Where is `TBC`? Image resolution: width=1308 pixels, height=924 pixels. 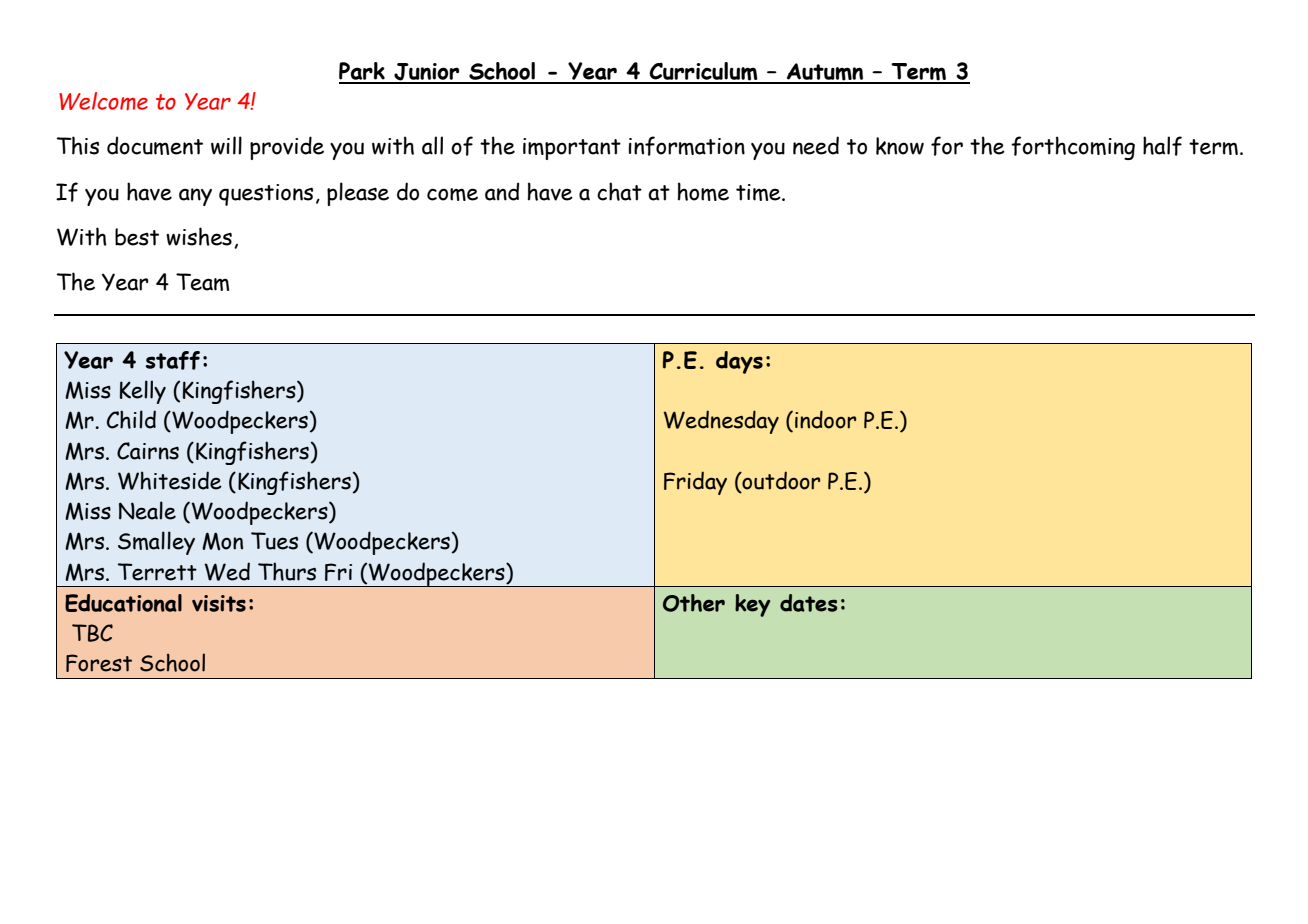 TBC is located at coordinates (92, 633).
